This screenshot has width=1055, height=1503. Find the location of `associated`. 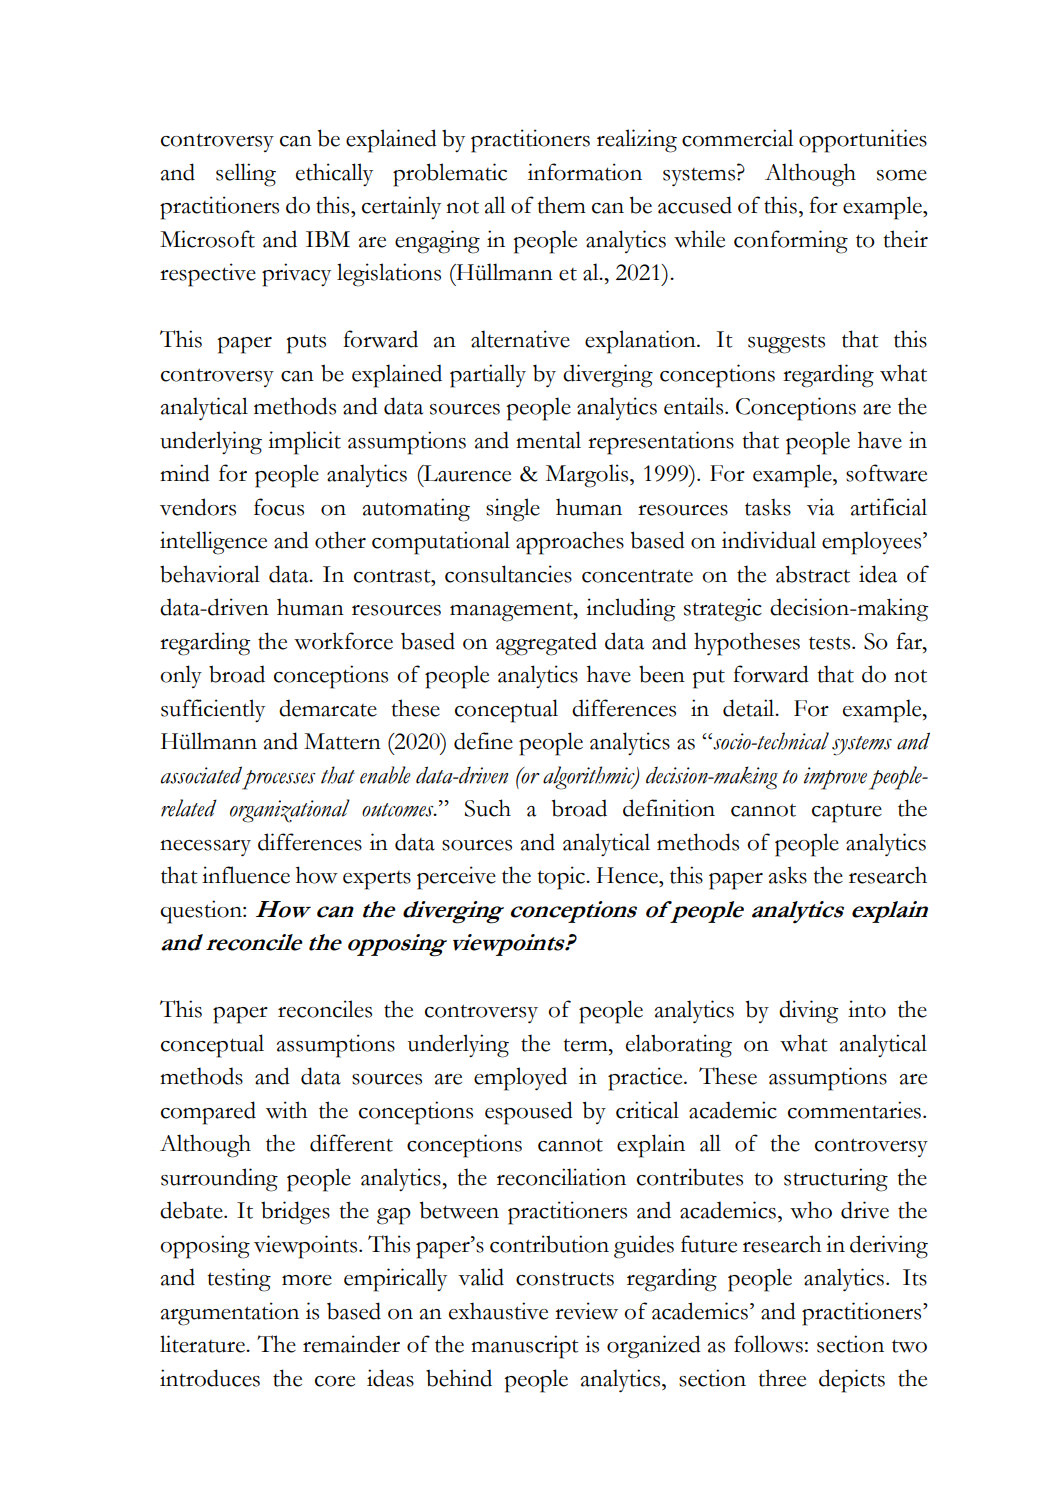

associated is located at coordinates (201, 775).
